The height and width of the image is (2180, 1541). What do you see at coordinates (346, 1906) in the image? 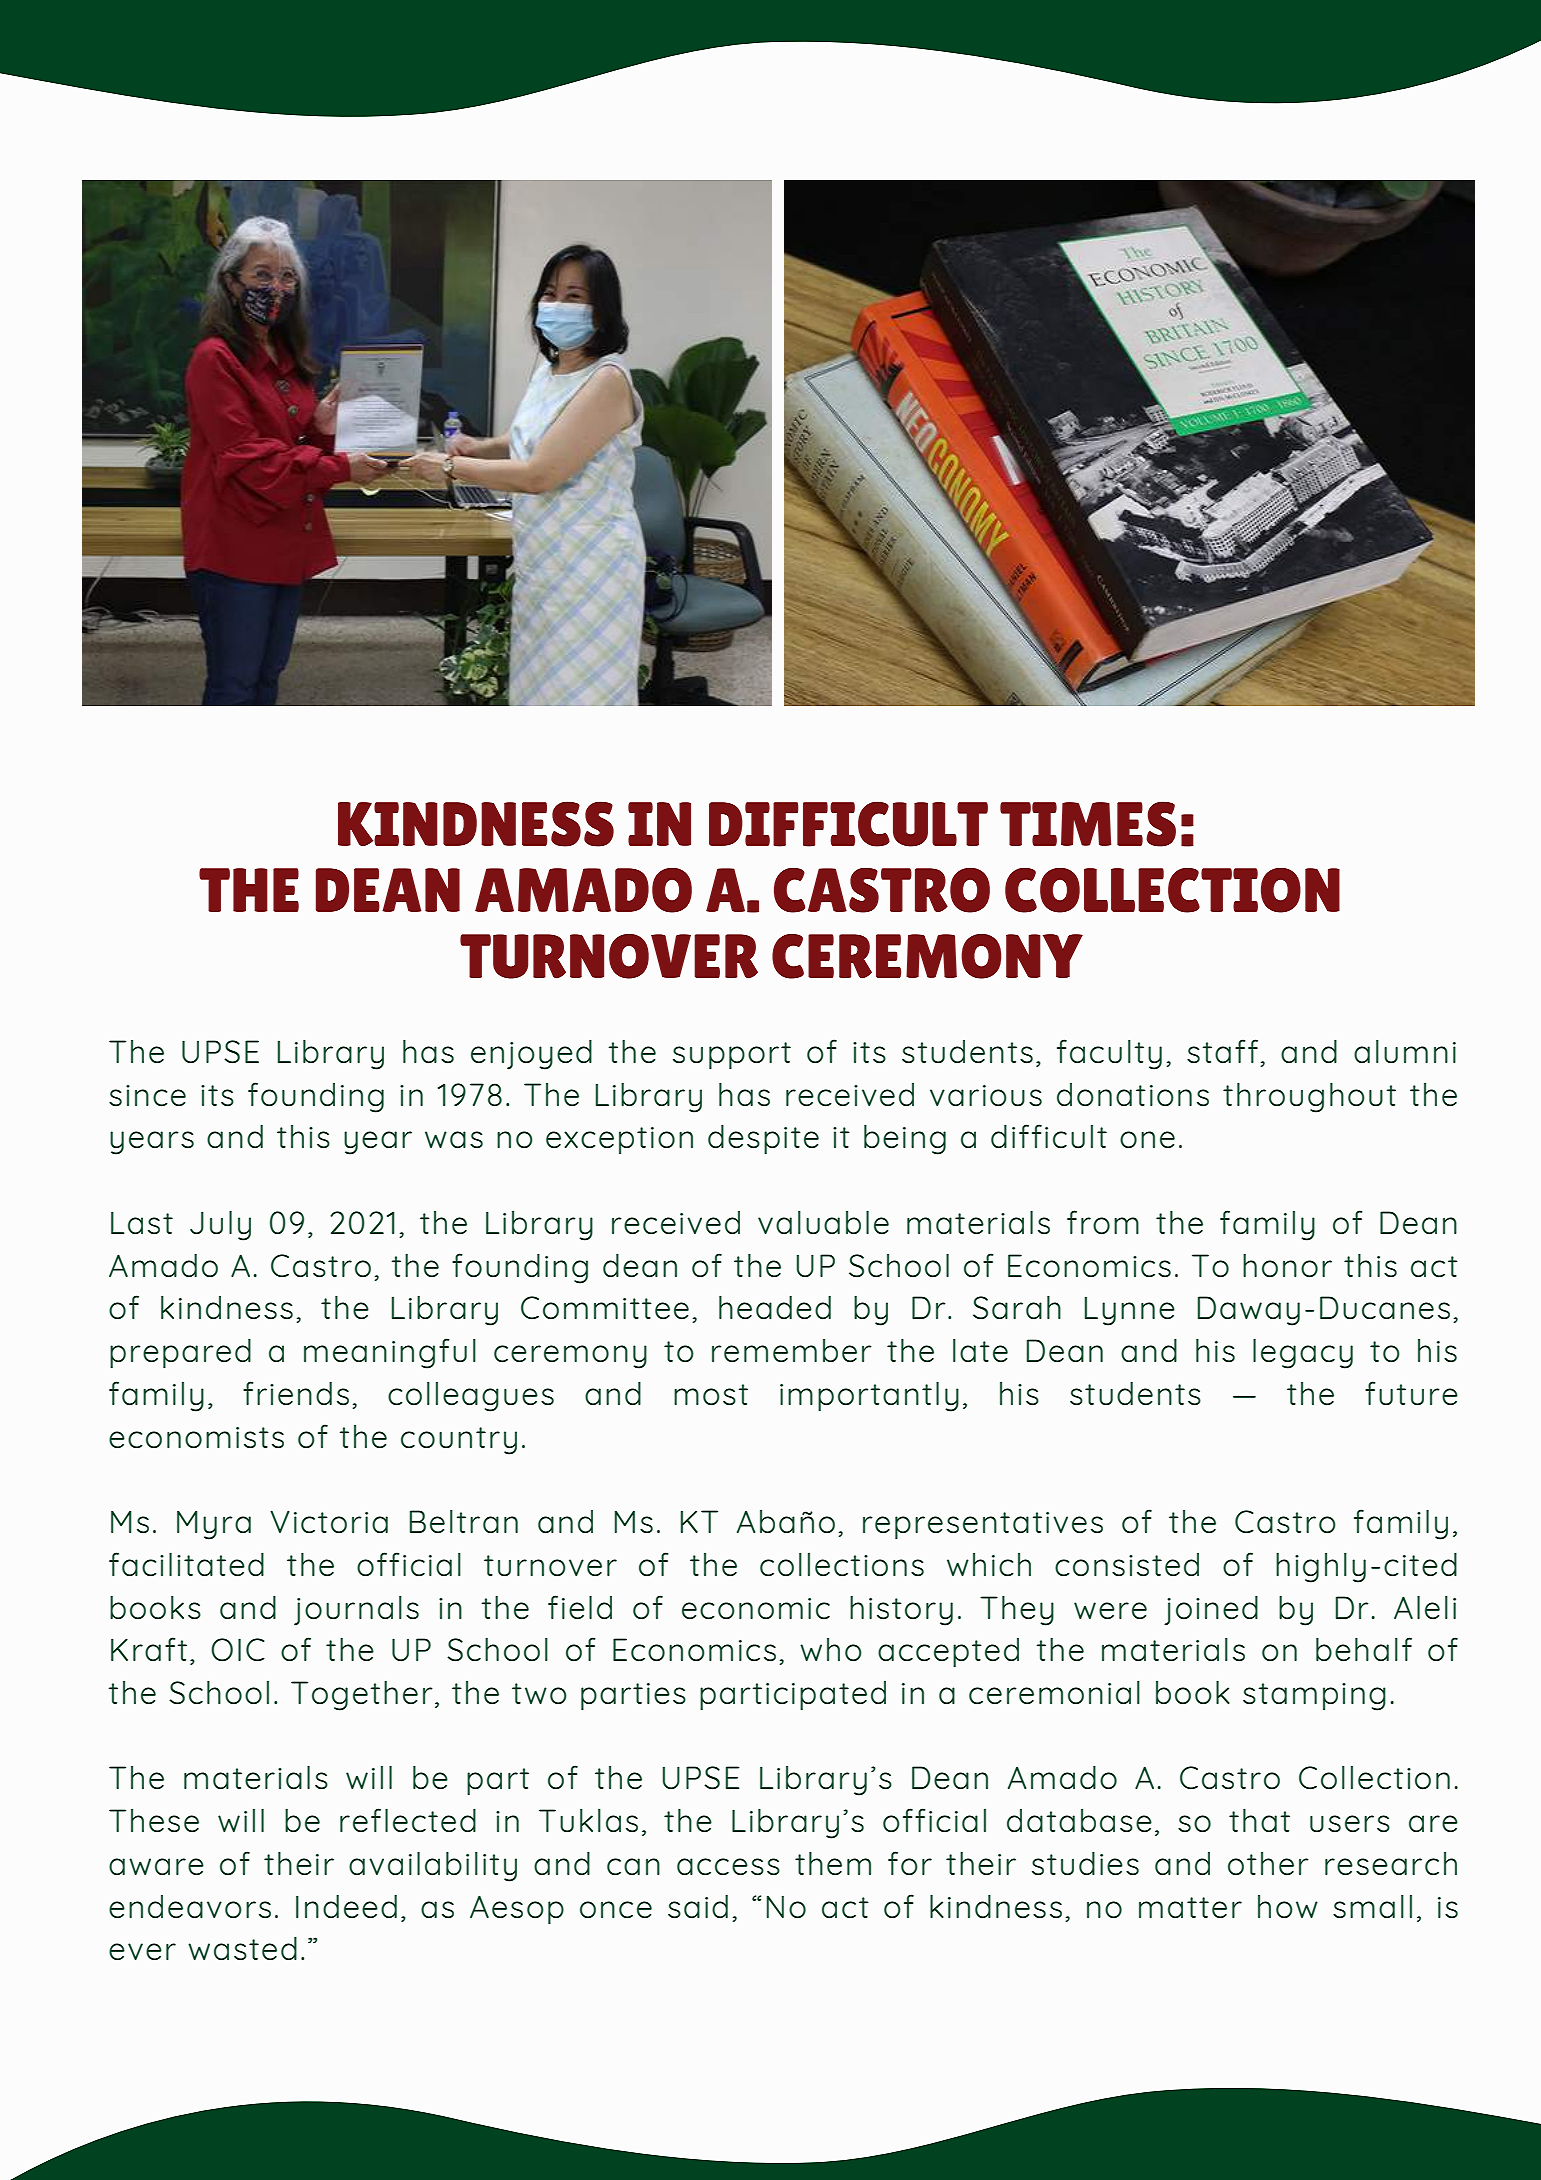
I see `Indeed` at bounding box center [346, 1906].
